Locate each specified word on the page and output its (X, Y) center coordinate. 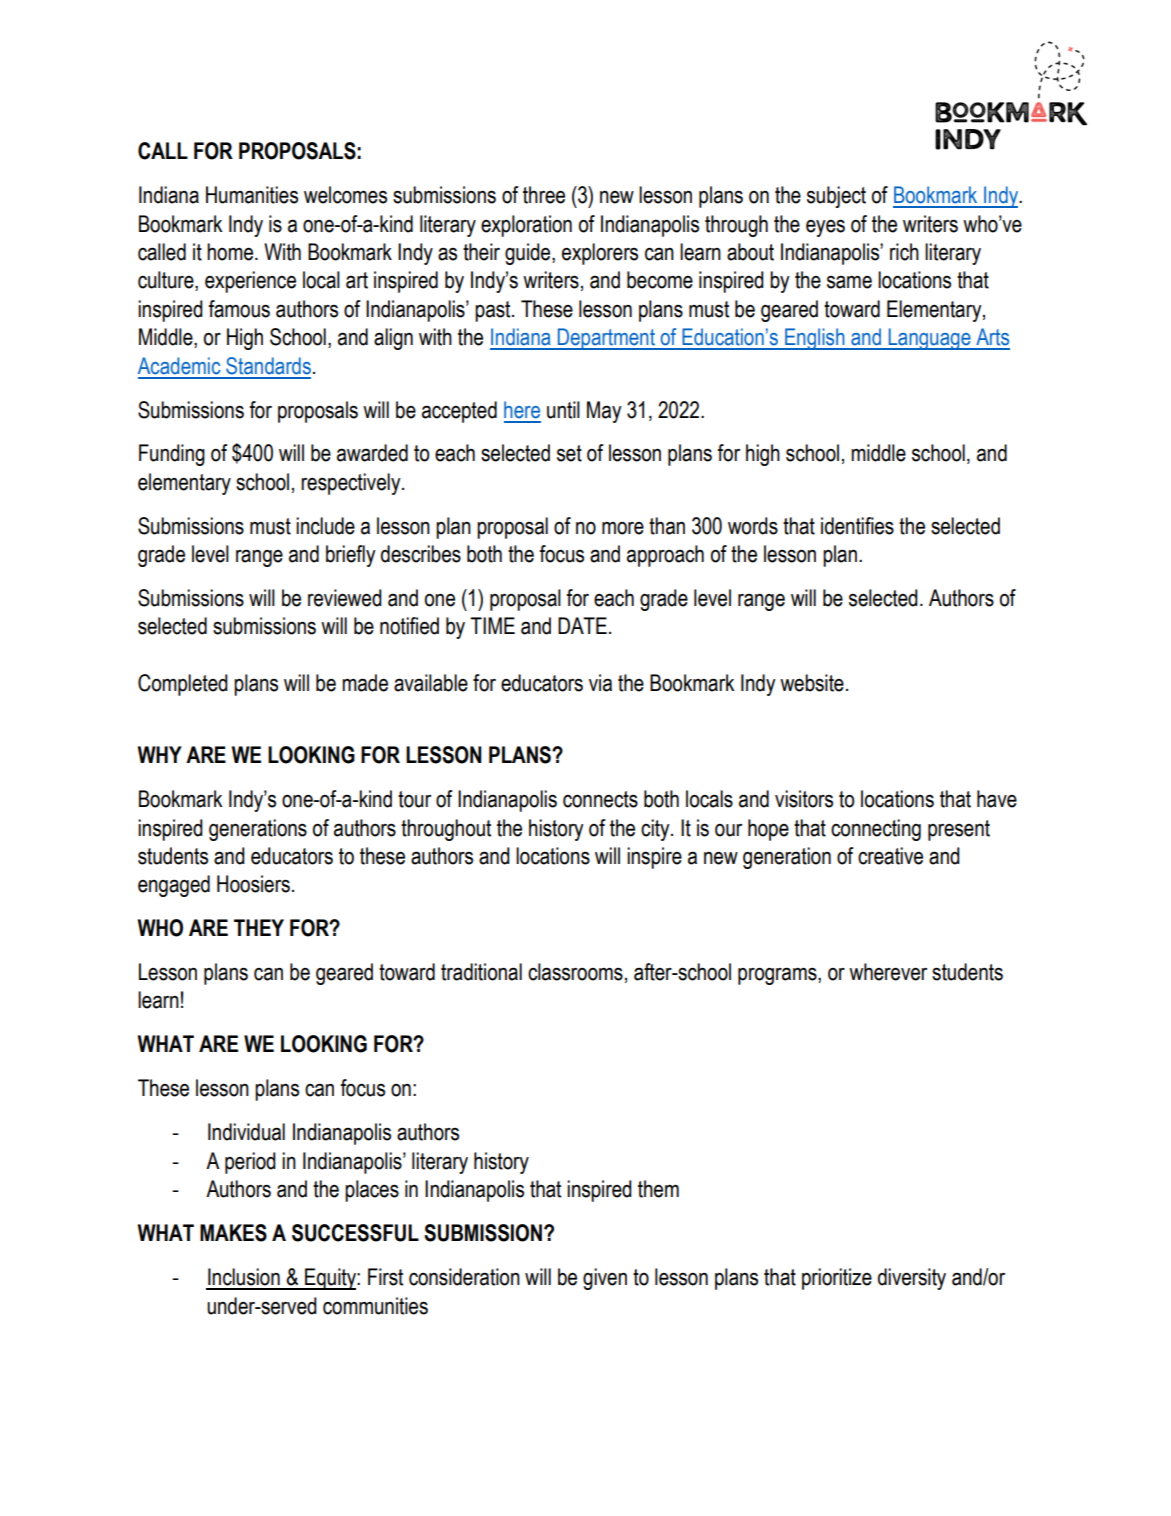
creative (890, 856)
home (231, 252)
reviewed (345, 598)
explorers (600, 254)
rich (904, 252)
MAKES (233, 1233)
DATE (582, 625)
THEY (259, 927)
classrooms (575, 972)
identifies (857, 526)
